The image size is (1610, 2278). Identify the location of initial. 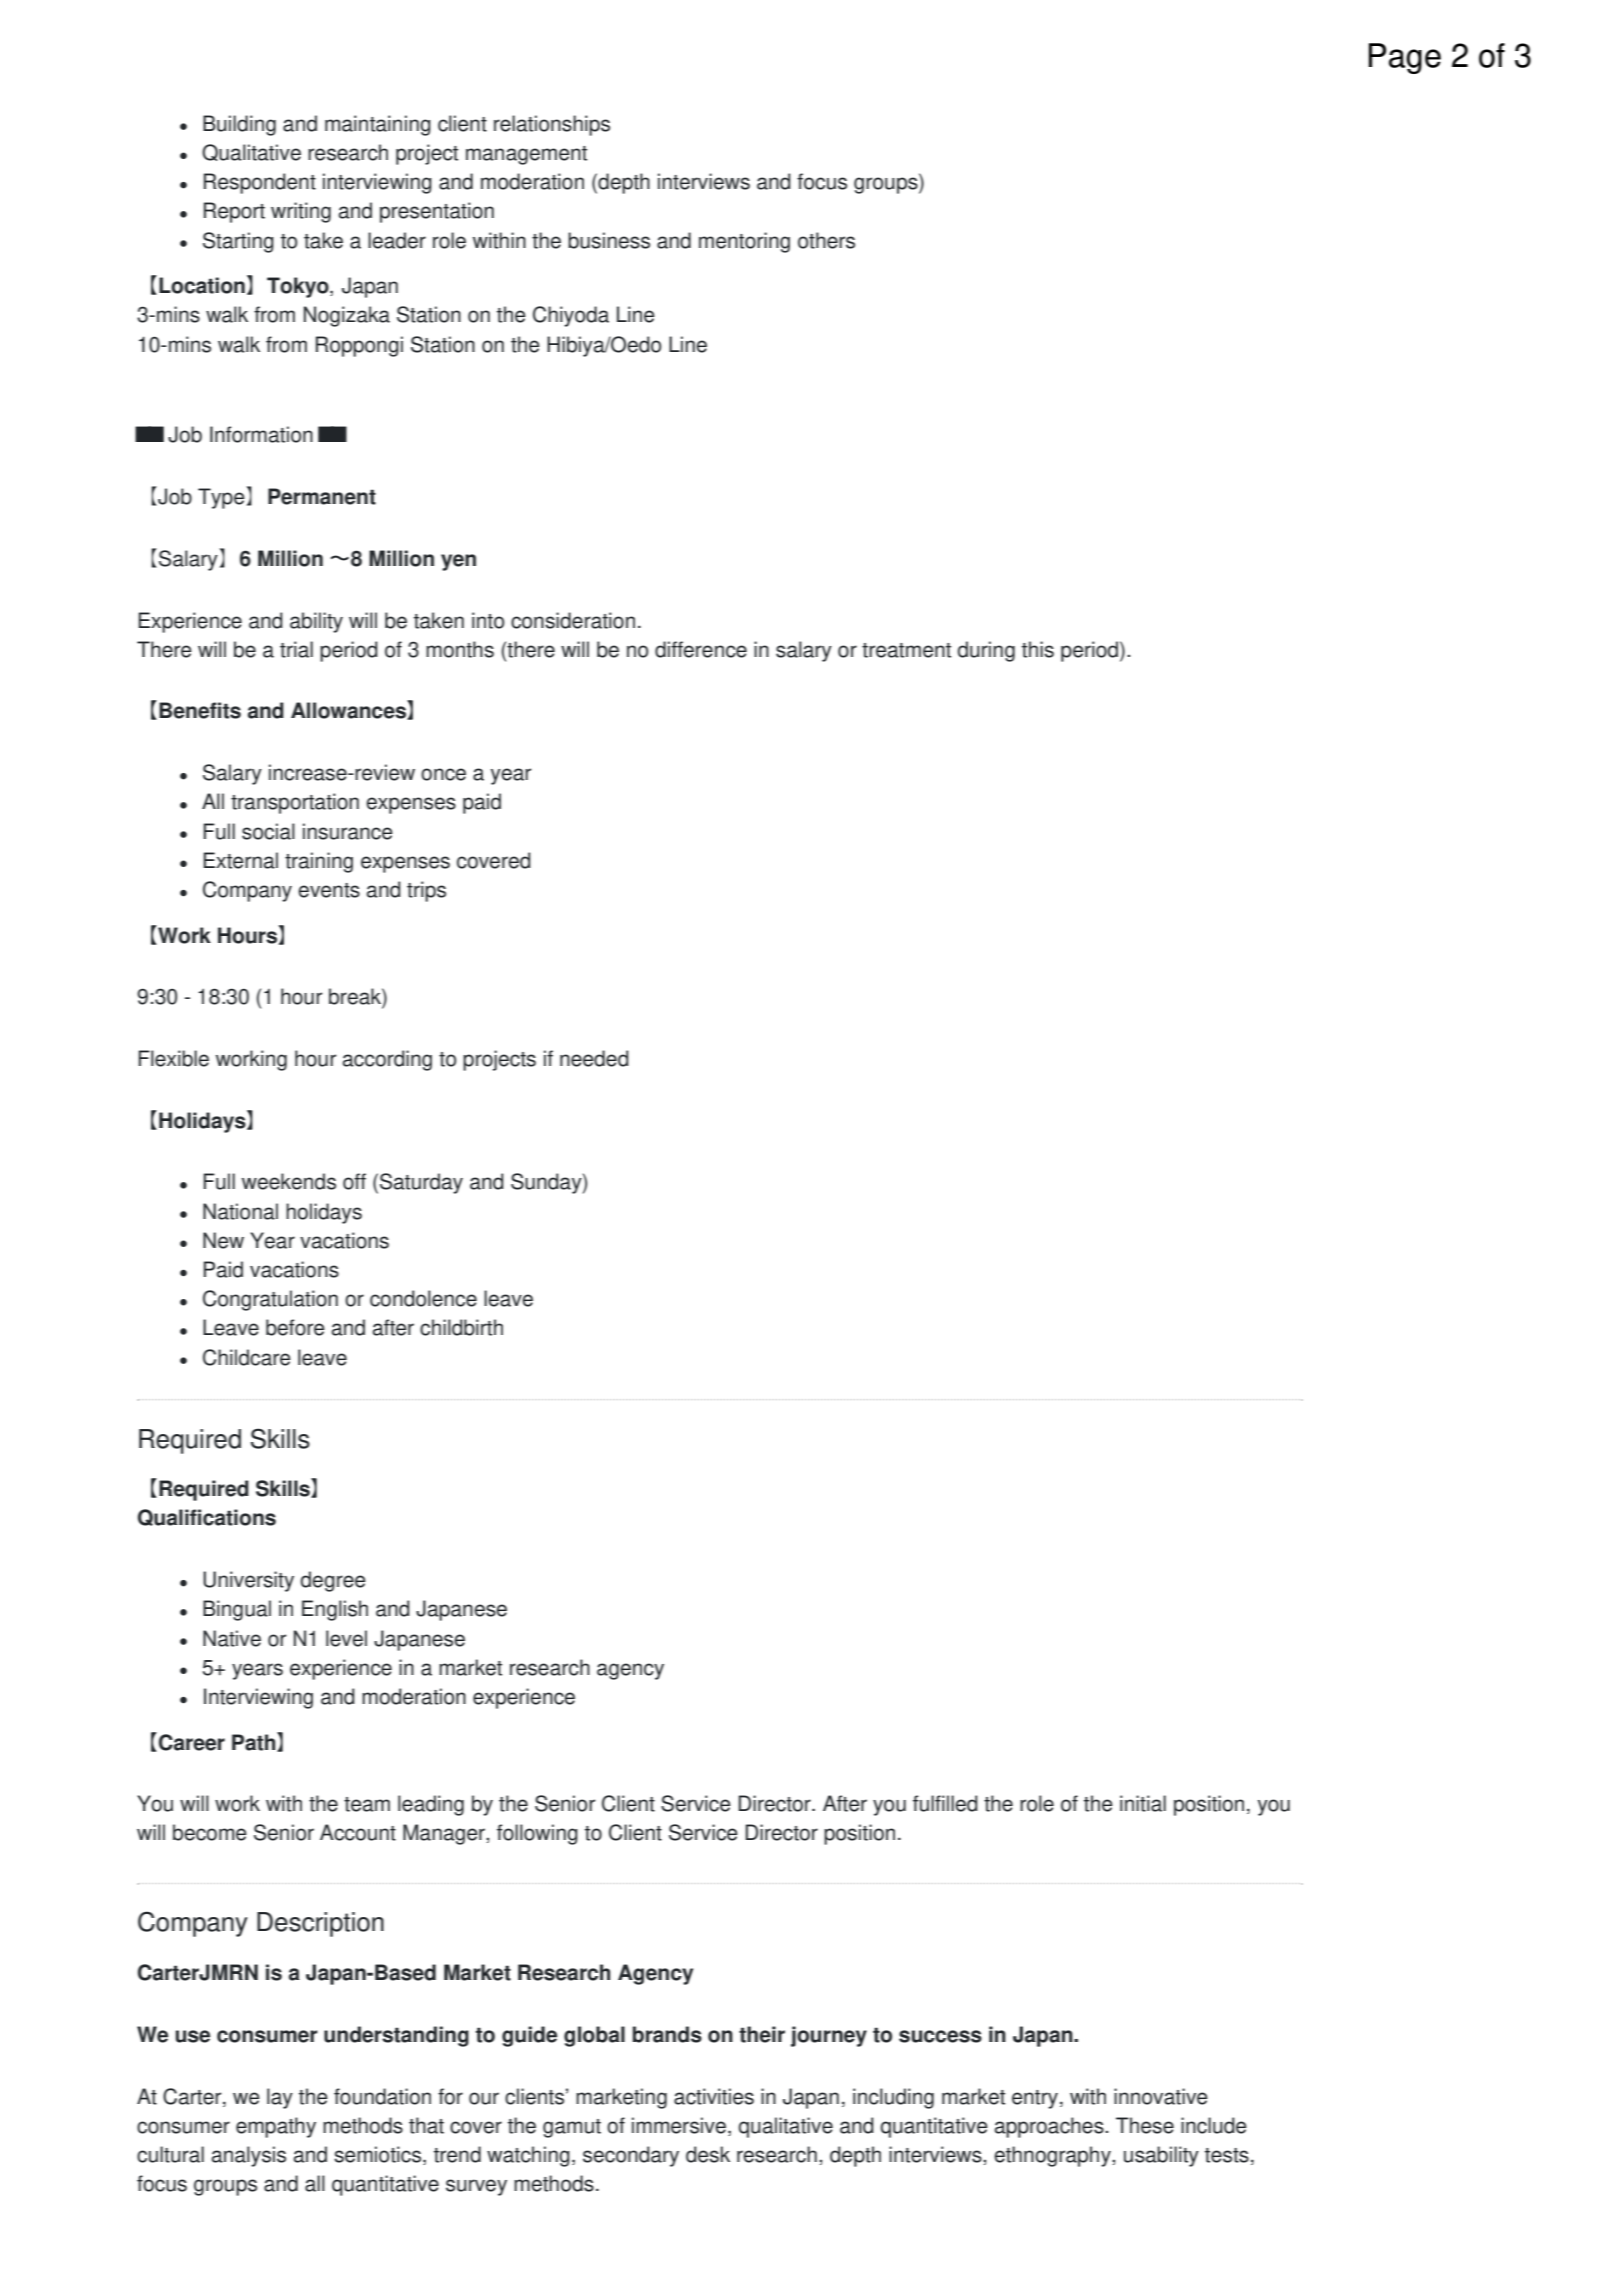
(1143, 1803).
